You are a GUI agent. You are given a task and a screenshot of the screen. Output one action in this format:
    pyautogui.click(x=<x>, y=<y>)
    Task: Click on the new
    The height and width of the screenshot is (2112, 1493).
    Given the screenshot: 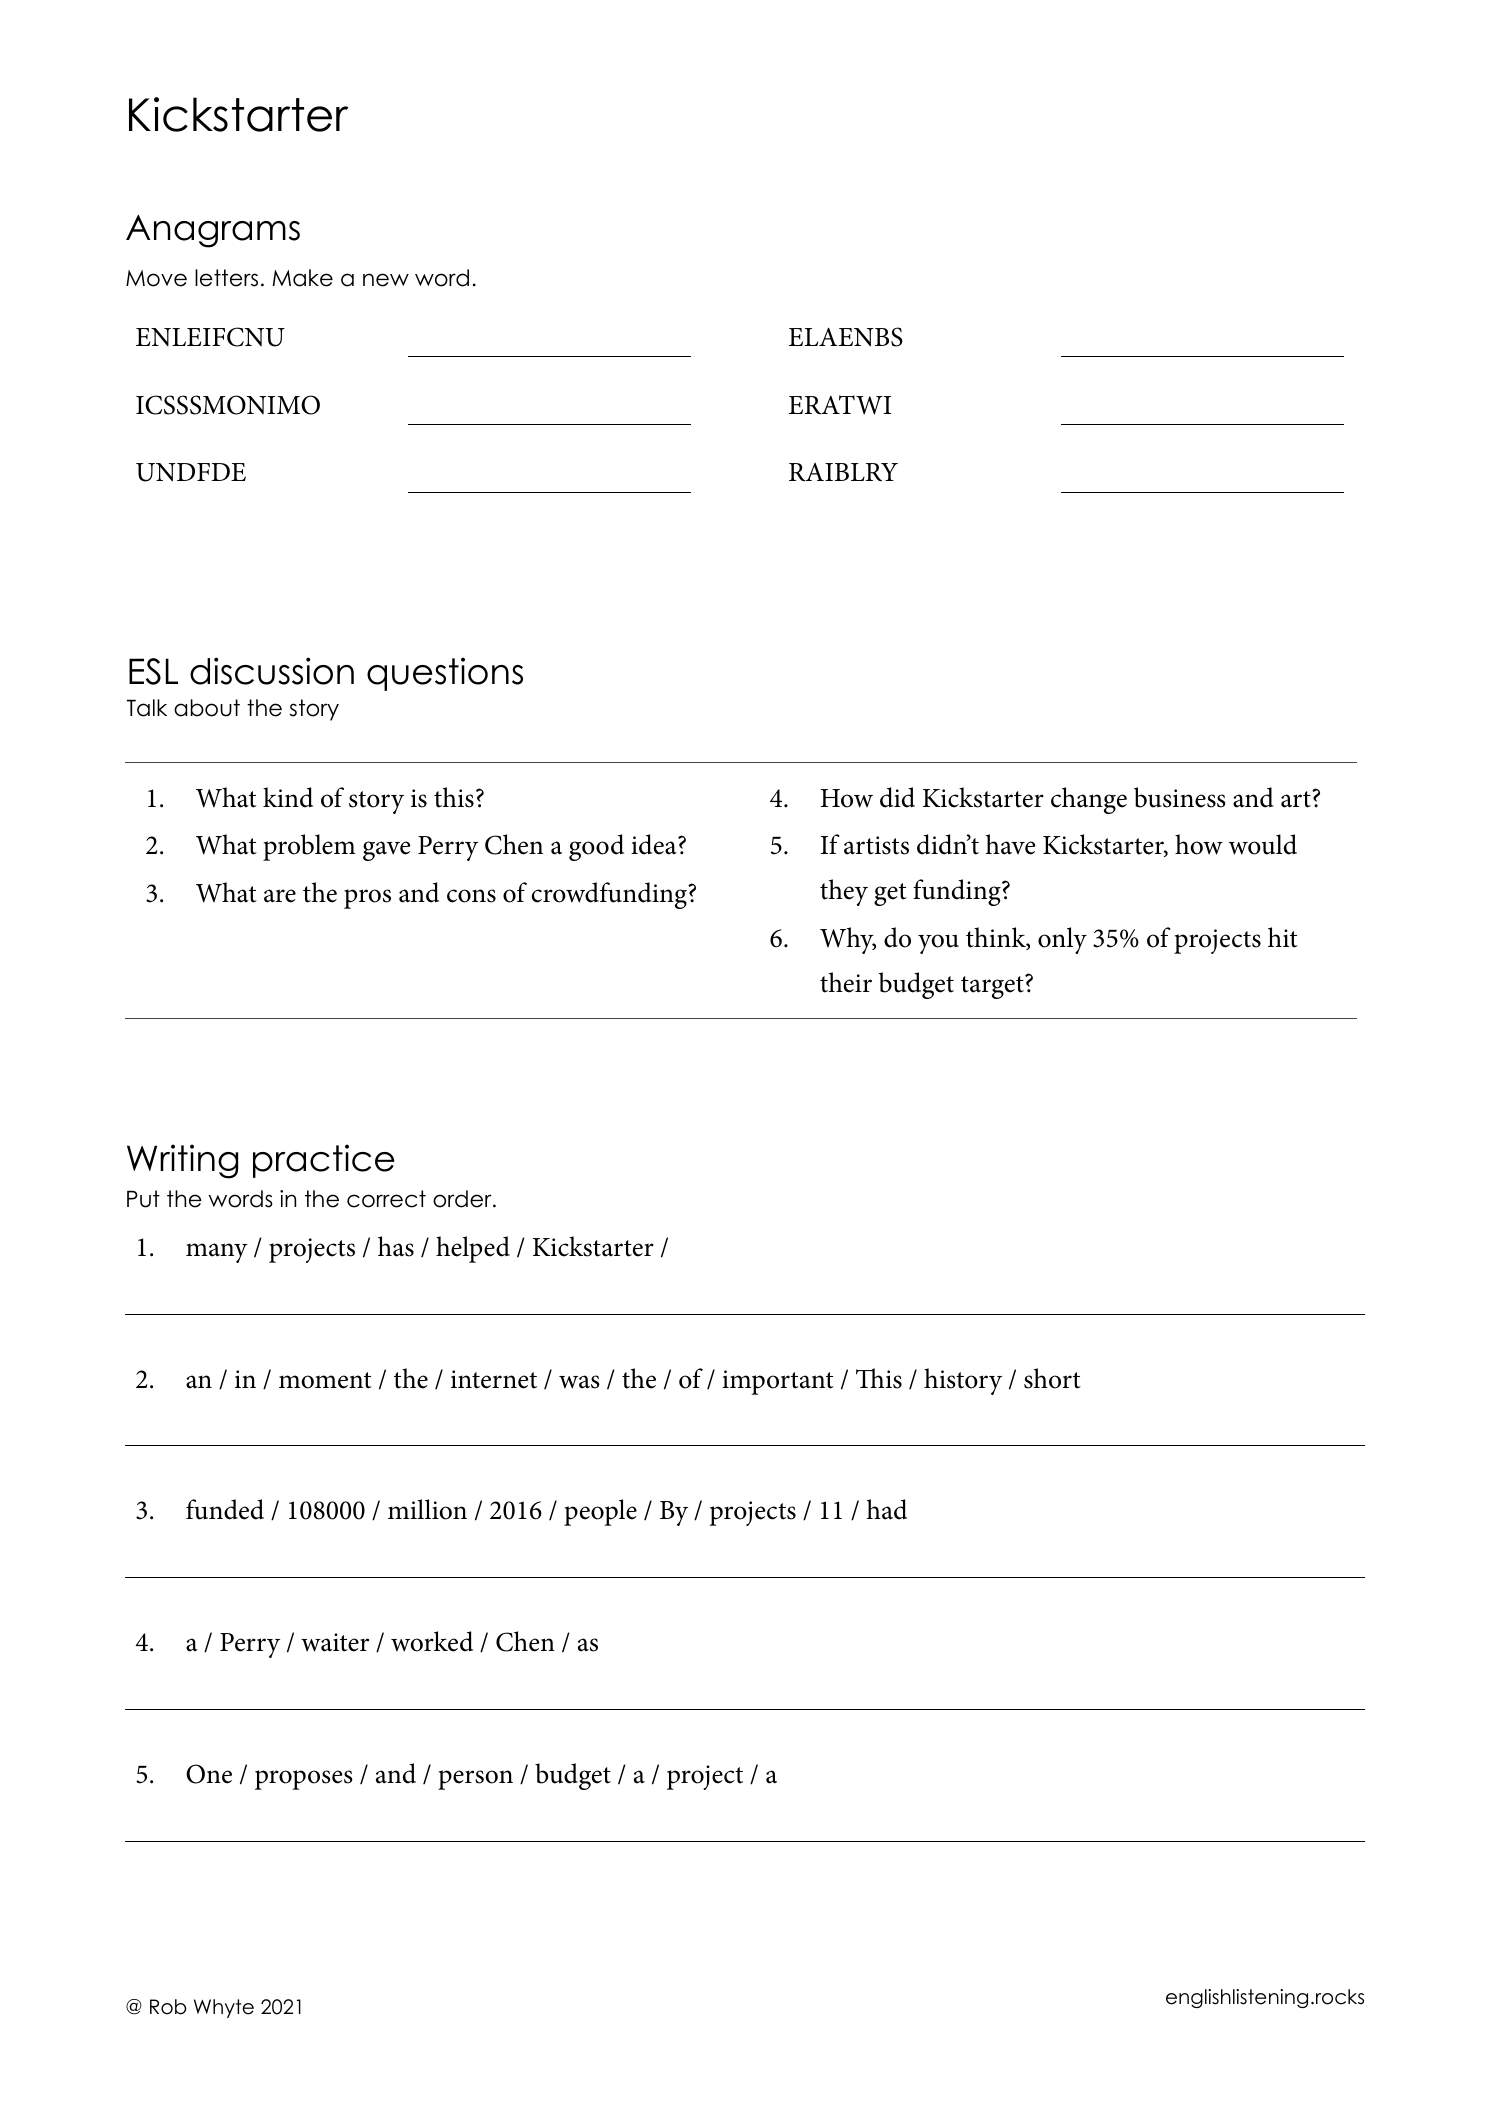 What is the action you would take?
    pyautogui.click(x=386, y=280)
